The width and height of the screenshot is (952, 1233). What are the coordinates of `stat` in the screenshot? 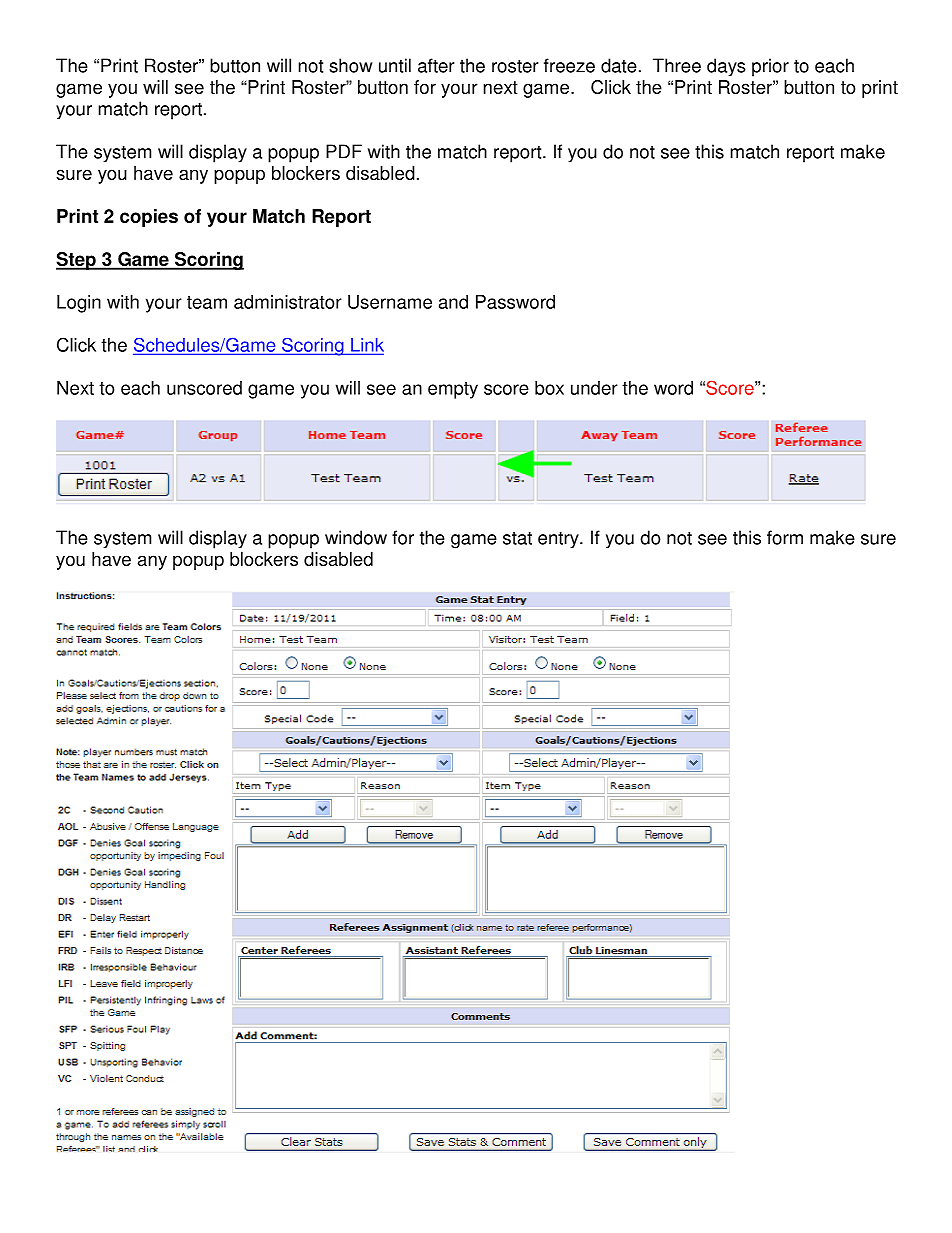 It's located at (517, 538).
